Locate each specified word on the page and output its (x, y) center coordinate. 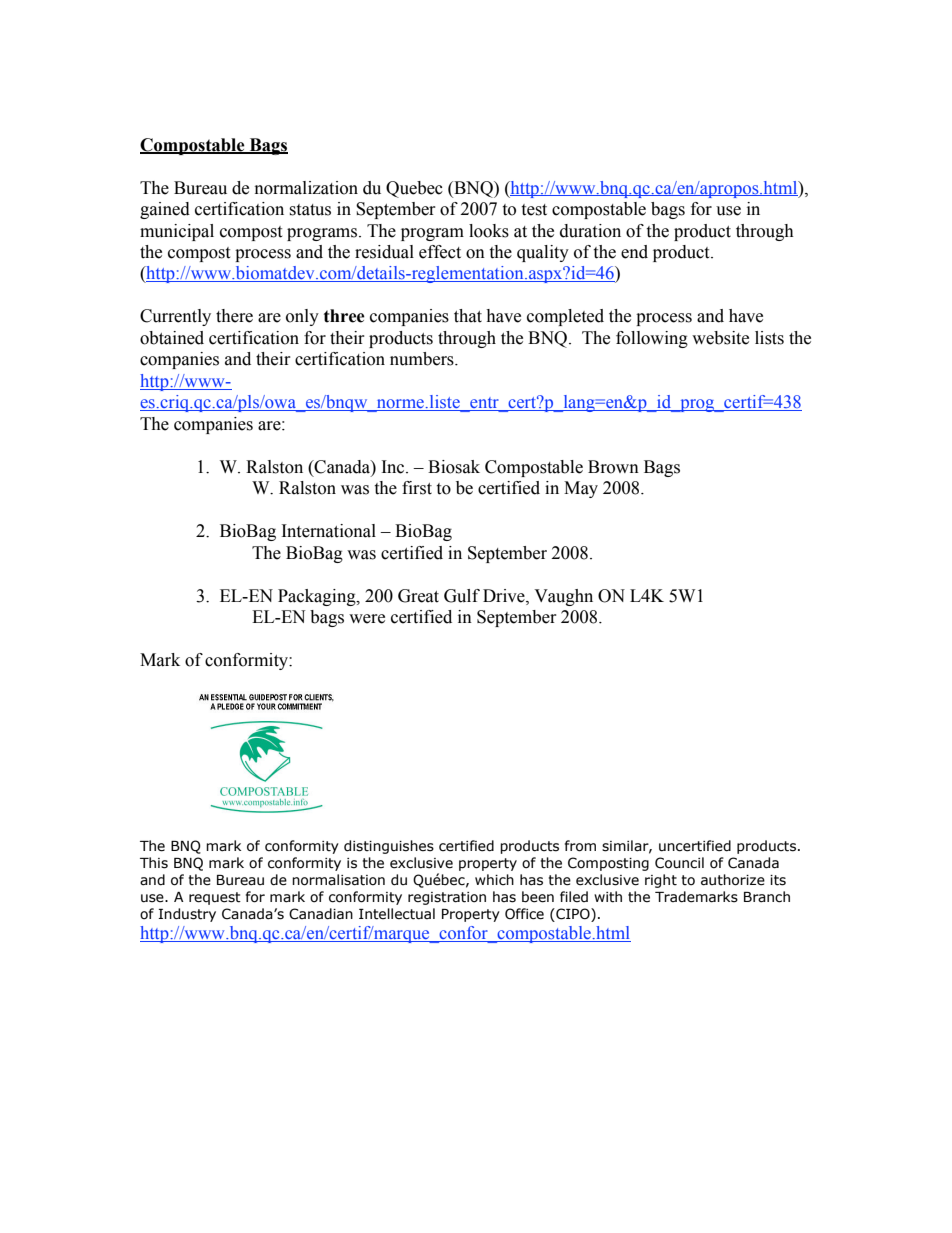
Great (418, 596)
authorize (733, 880)
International (329, 531)
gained (165, 210)
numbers (423, 359)
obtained (172, 338)
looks (489, 231)
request (215, 898)
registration (447, 898)
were (367, 619)
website (720, 338)
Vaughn (563, 597)
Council (679, 863)
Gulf (462, 596)
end (634, 252)
